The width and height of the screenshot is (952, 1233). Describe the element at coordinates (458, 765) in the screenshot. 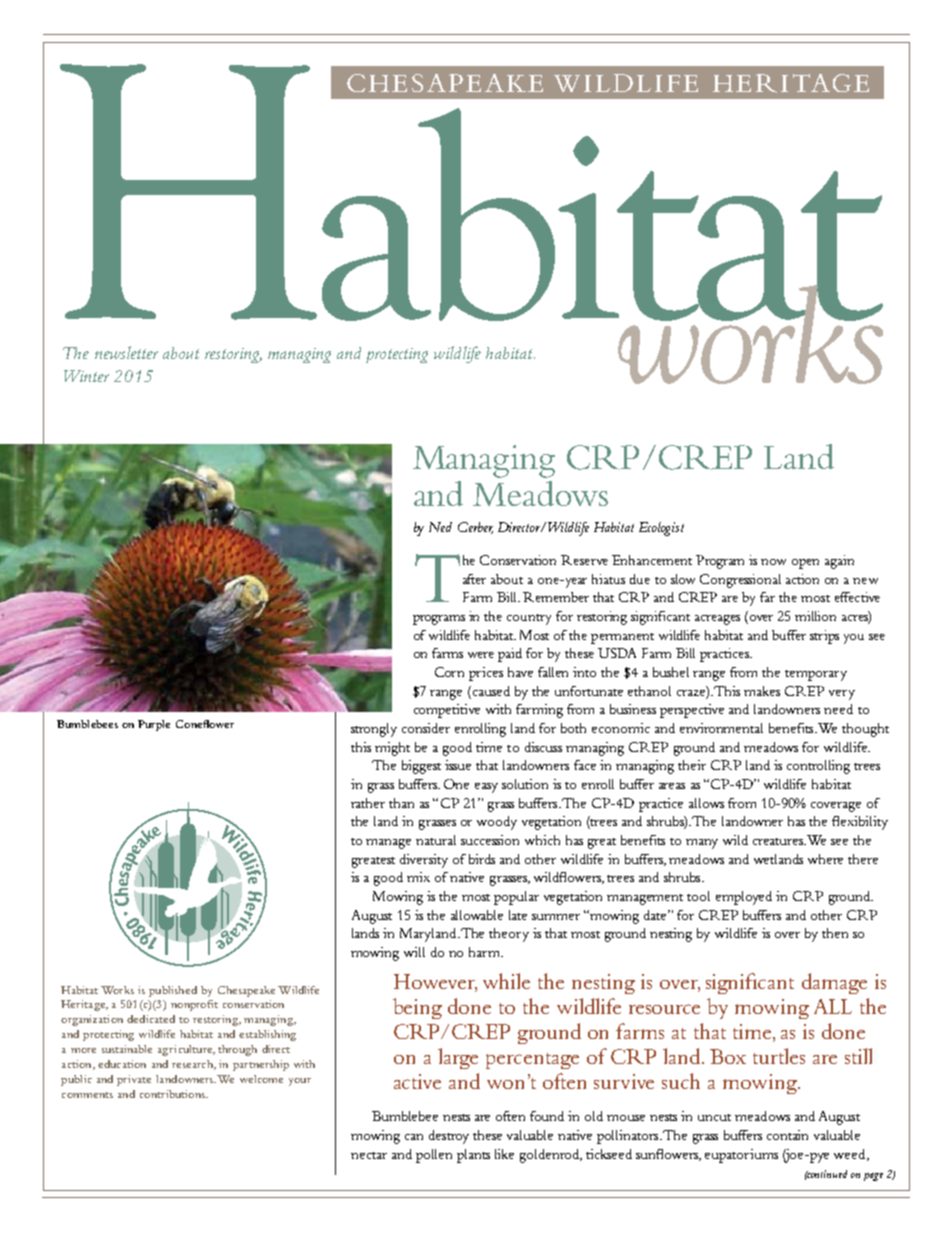

I see `issue` at that location.
